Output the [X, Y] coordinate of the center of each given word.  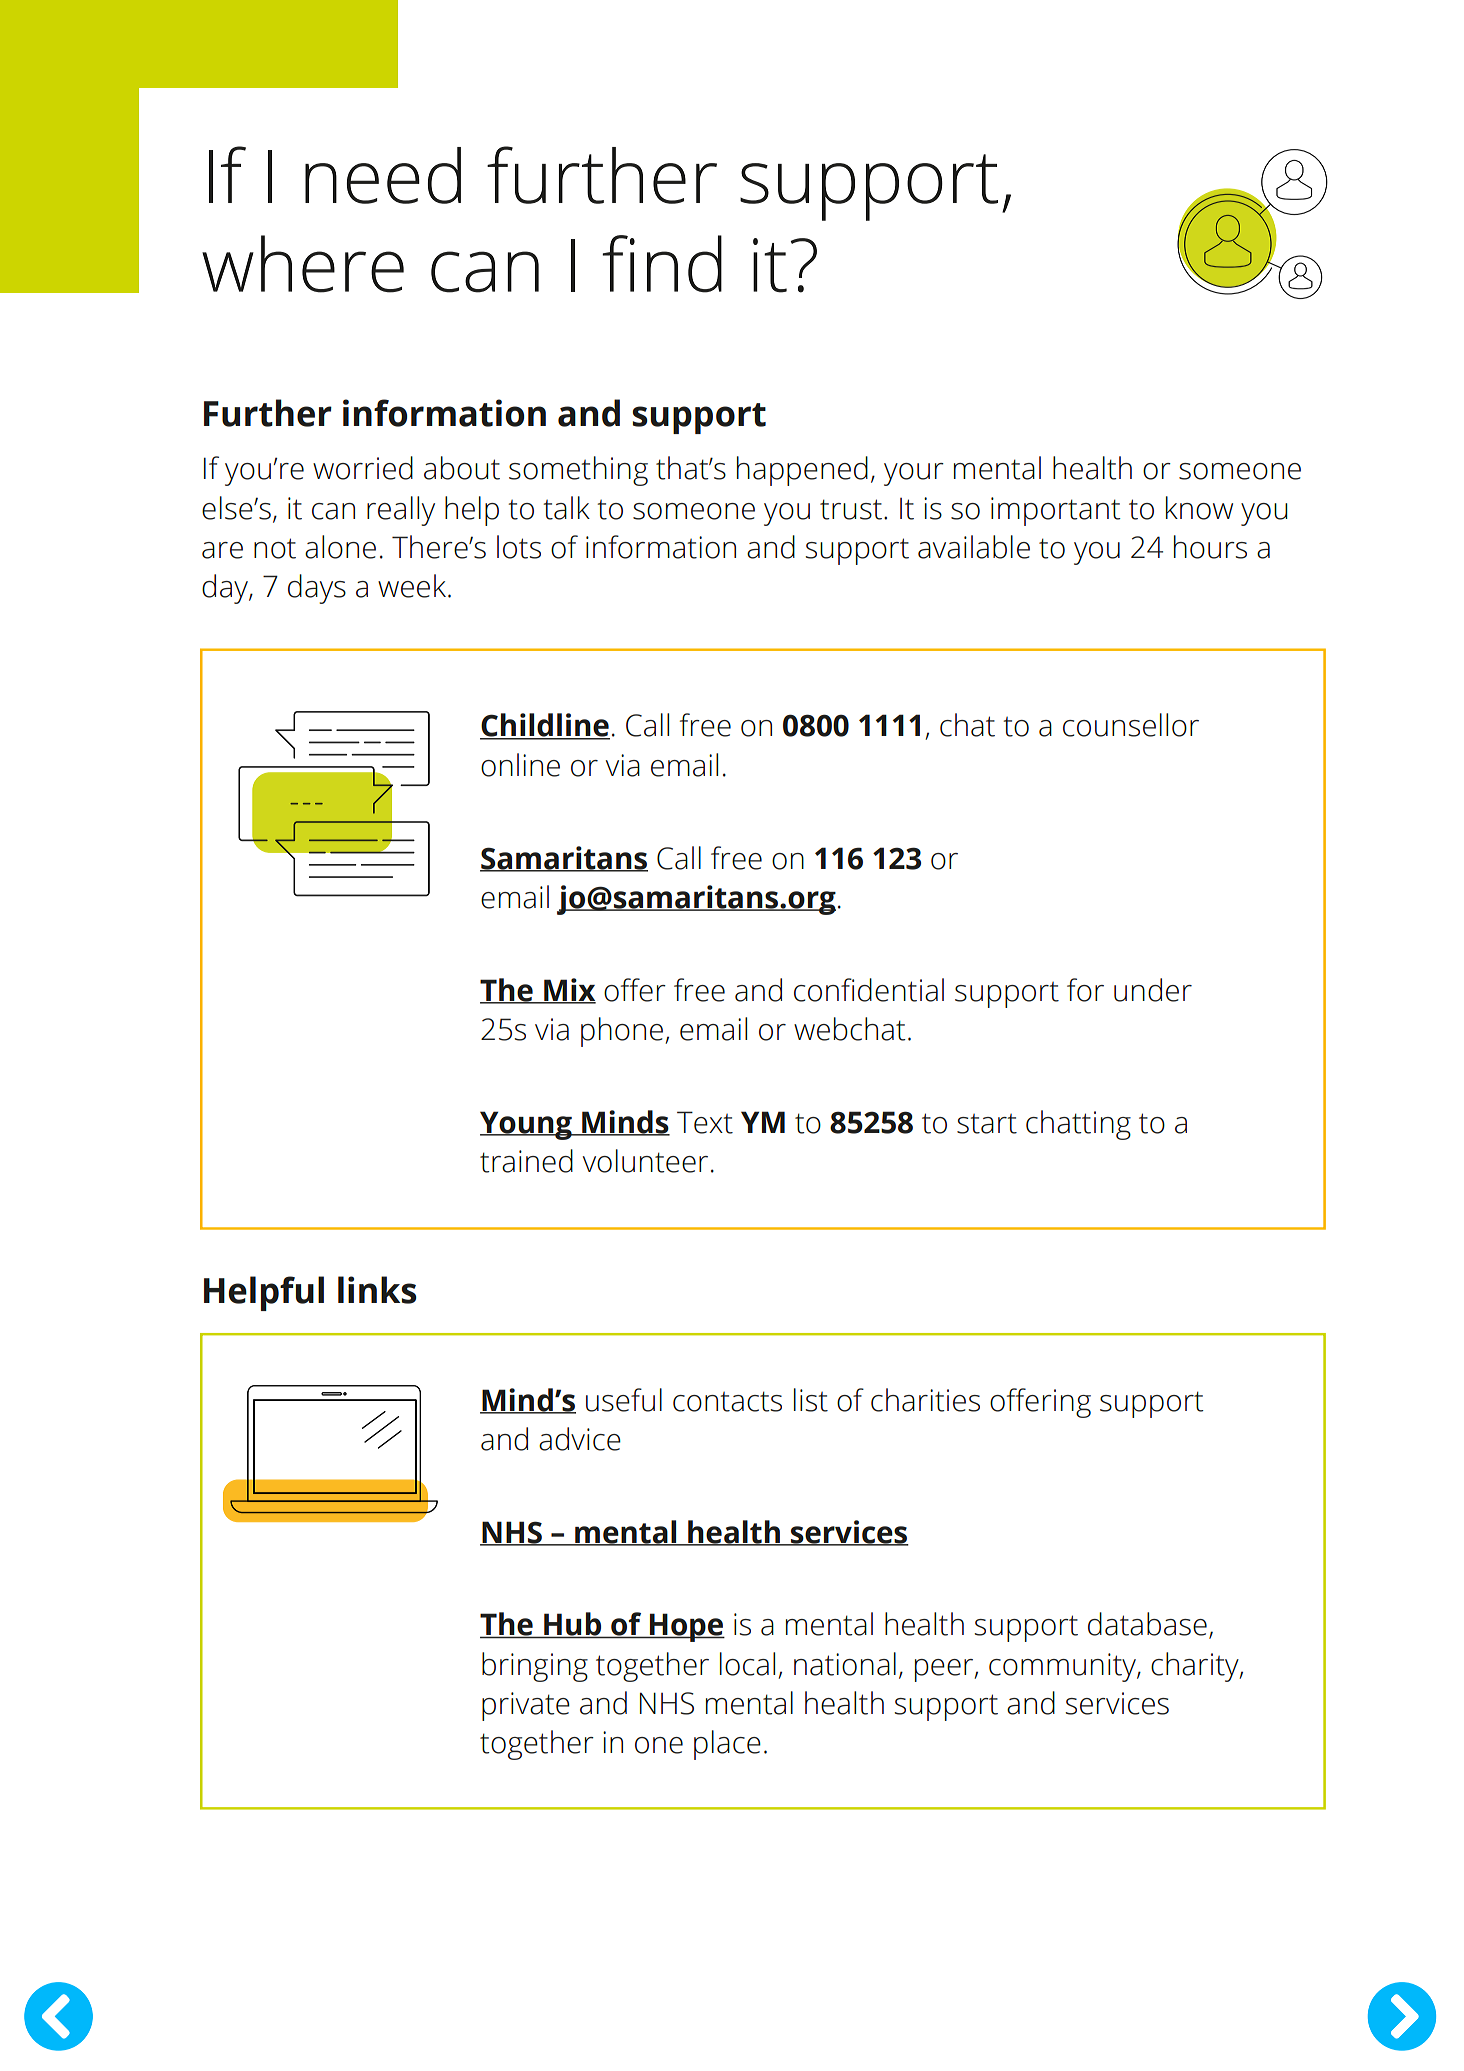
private [526, 1706]
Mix [569, 990]
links [377, 1290]
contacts [727, 1401]
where [303, 264]
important [1056, 511]
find [662, 264]
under [1153, 990]
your [914, 474]
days [317, 589]
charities [925, 1400]
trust [851, 509]
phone [622, 1032]
